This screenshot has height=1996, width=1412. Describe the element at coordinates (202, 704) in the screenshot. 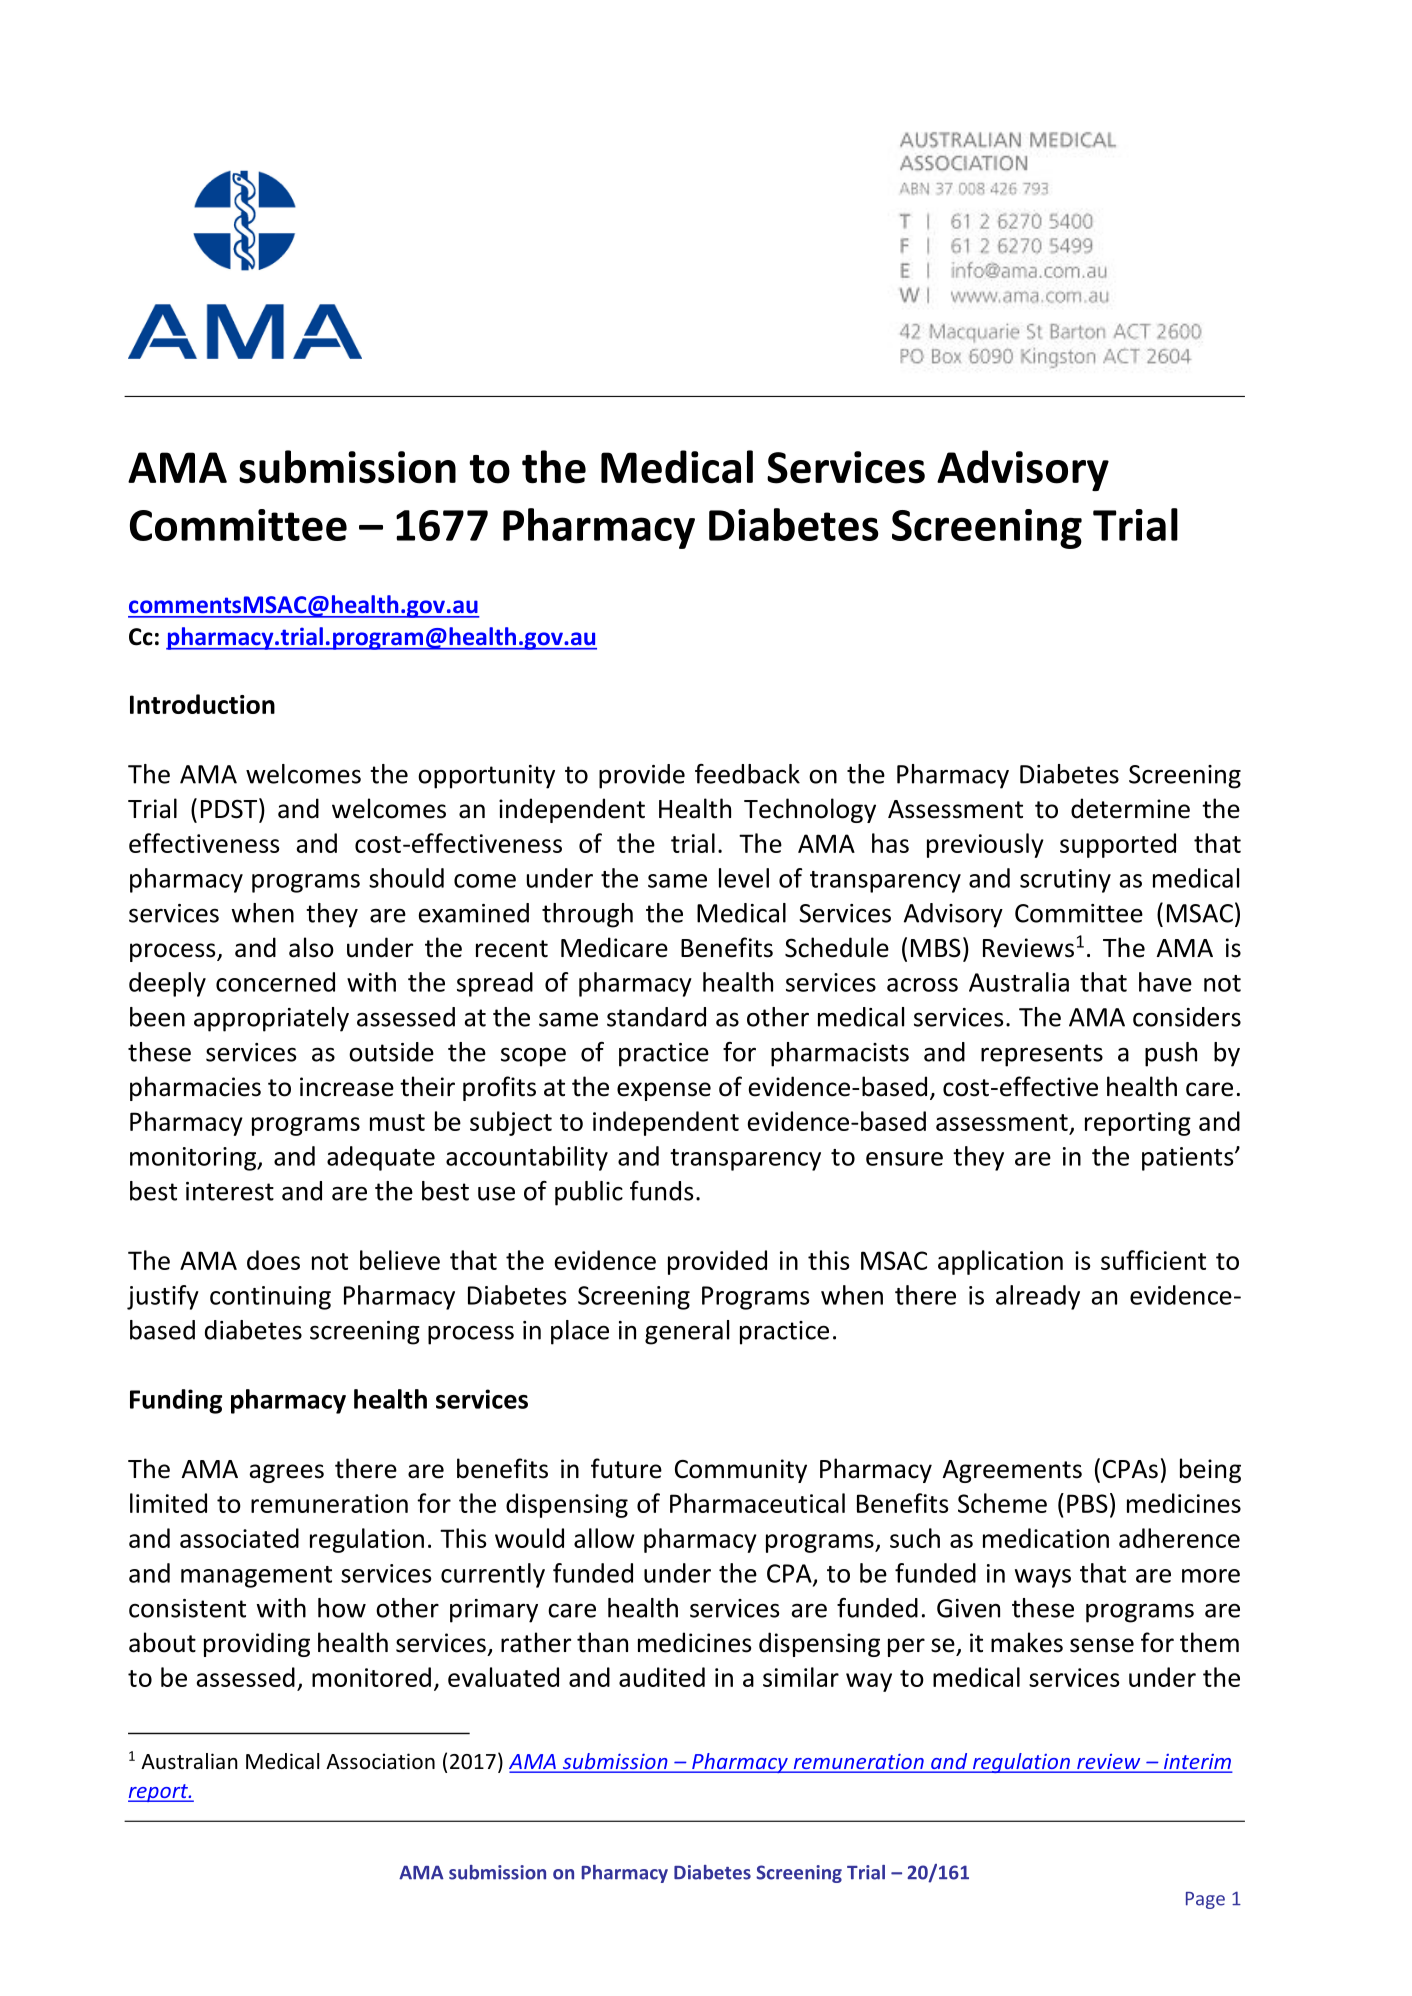

I see `Introduction` at that location.
